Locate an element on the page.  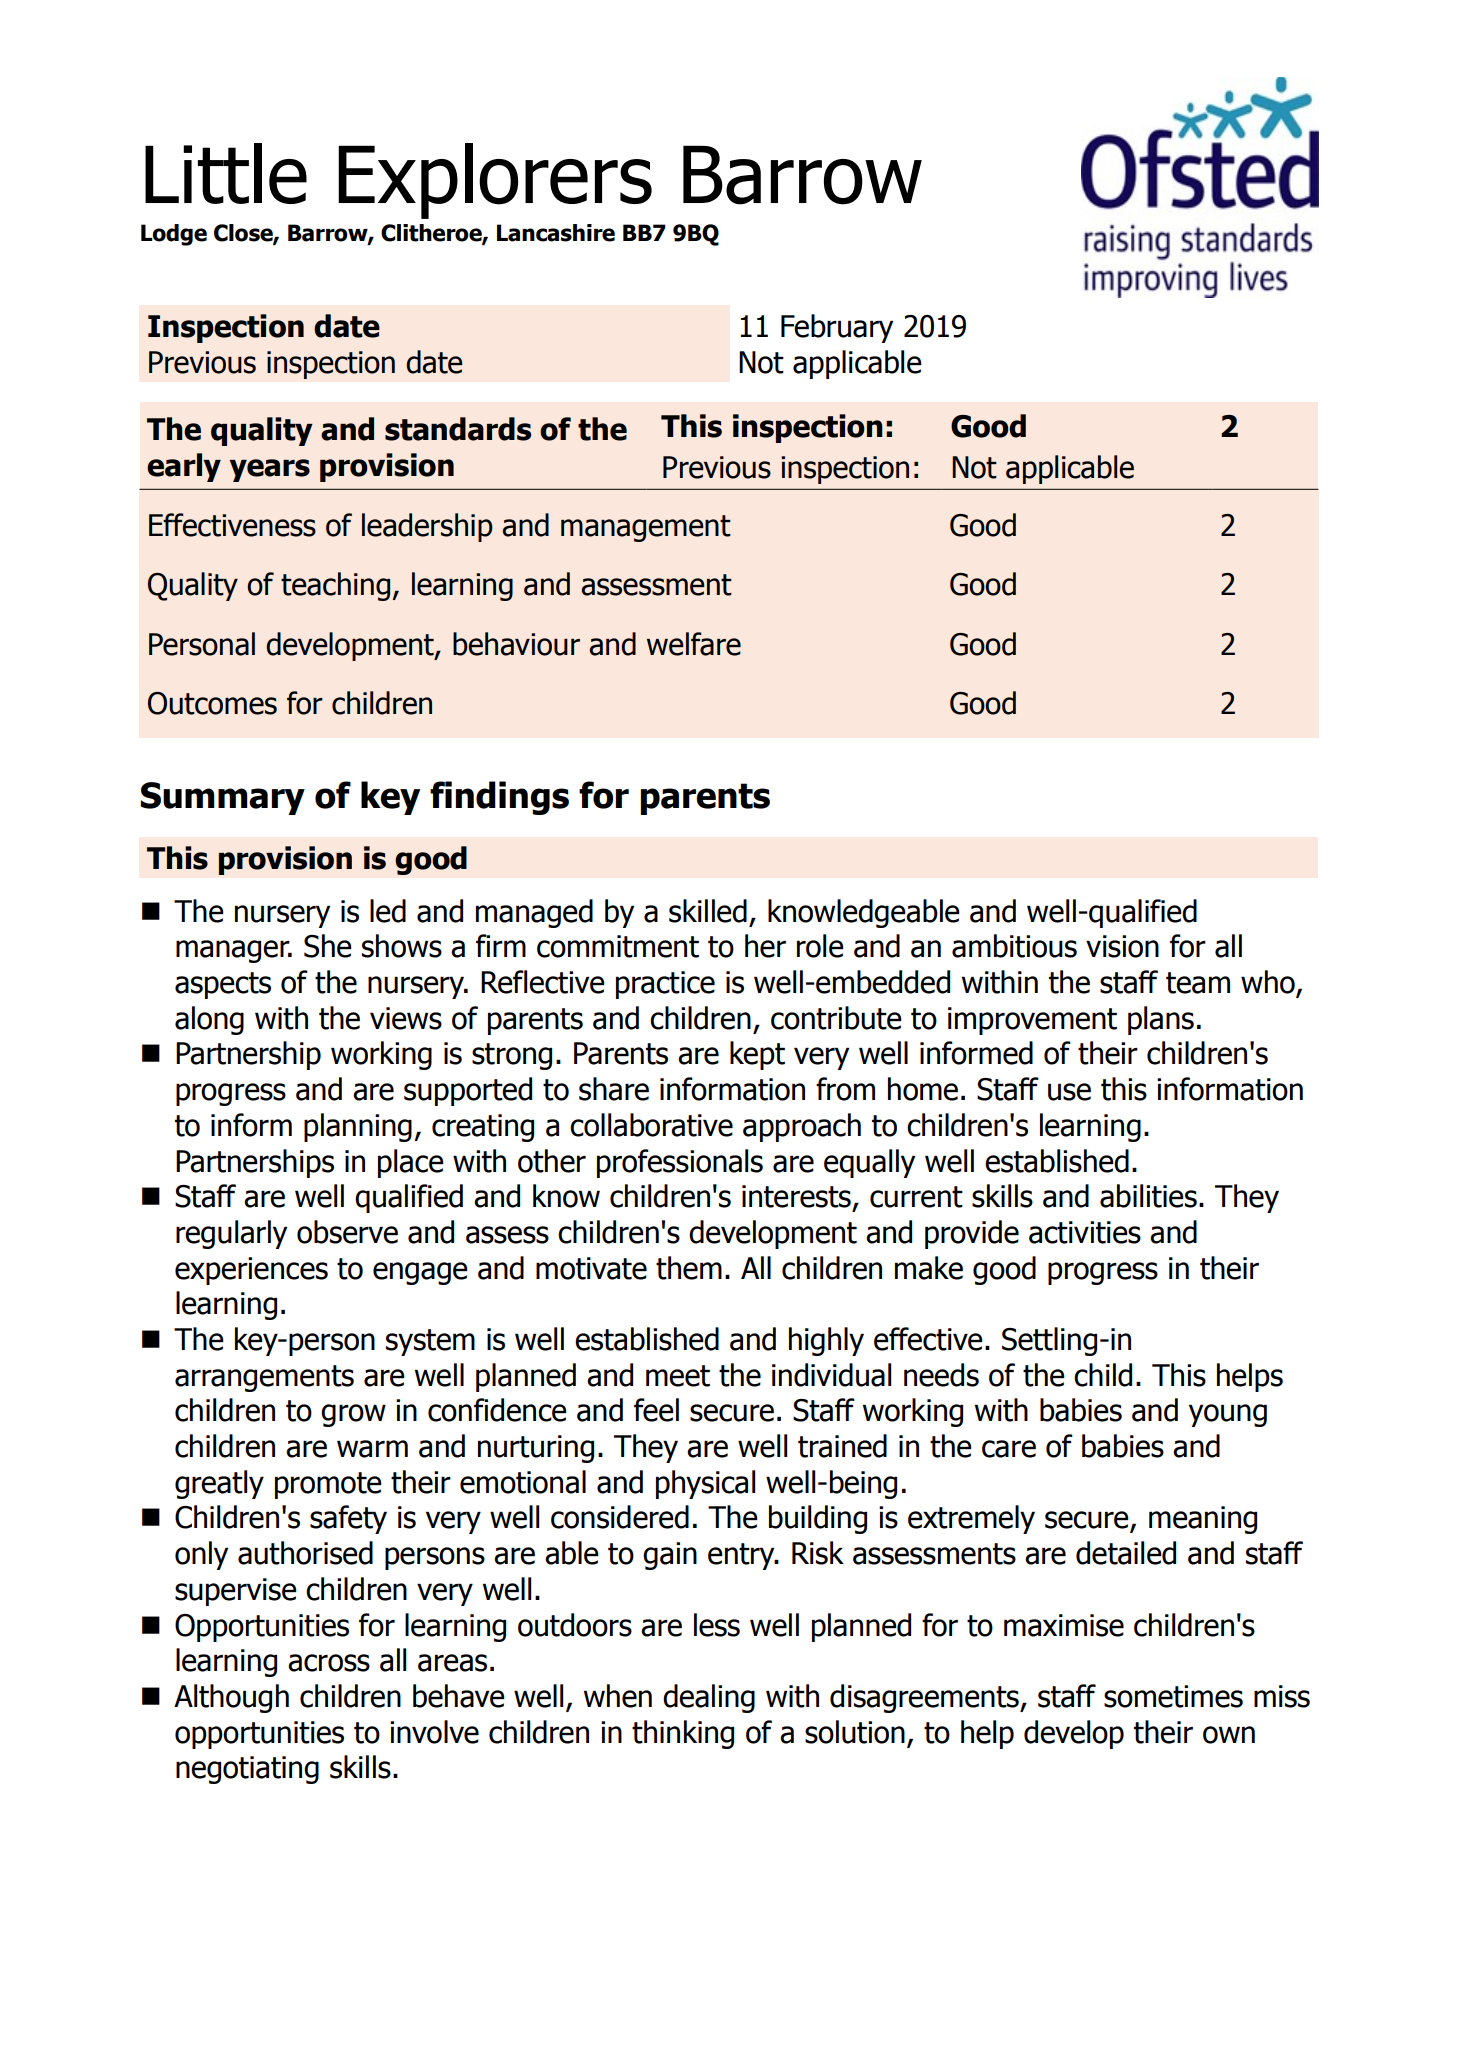
Little is located at coordinates (226, 173).
